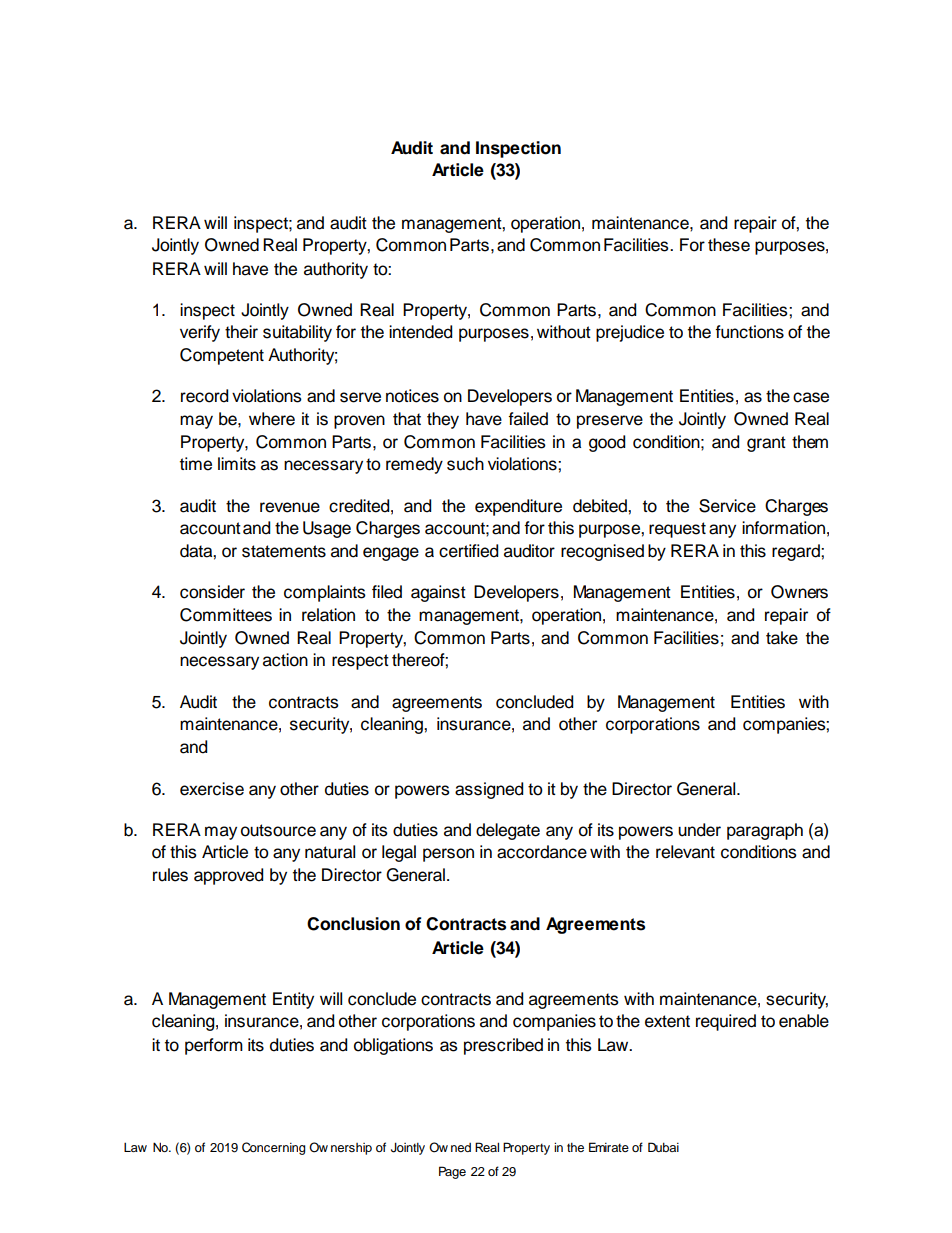 The height and width of the image is (1233, 952). I want to click on Page, so click(452, 1172).
